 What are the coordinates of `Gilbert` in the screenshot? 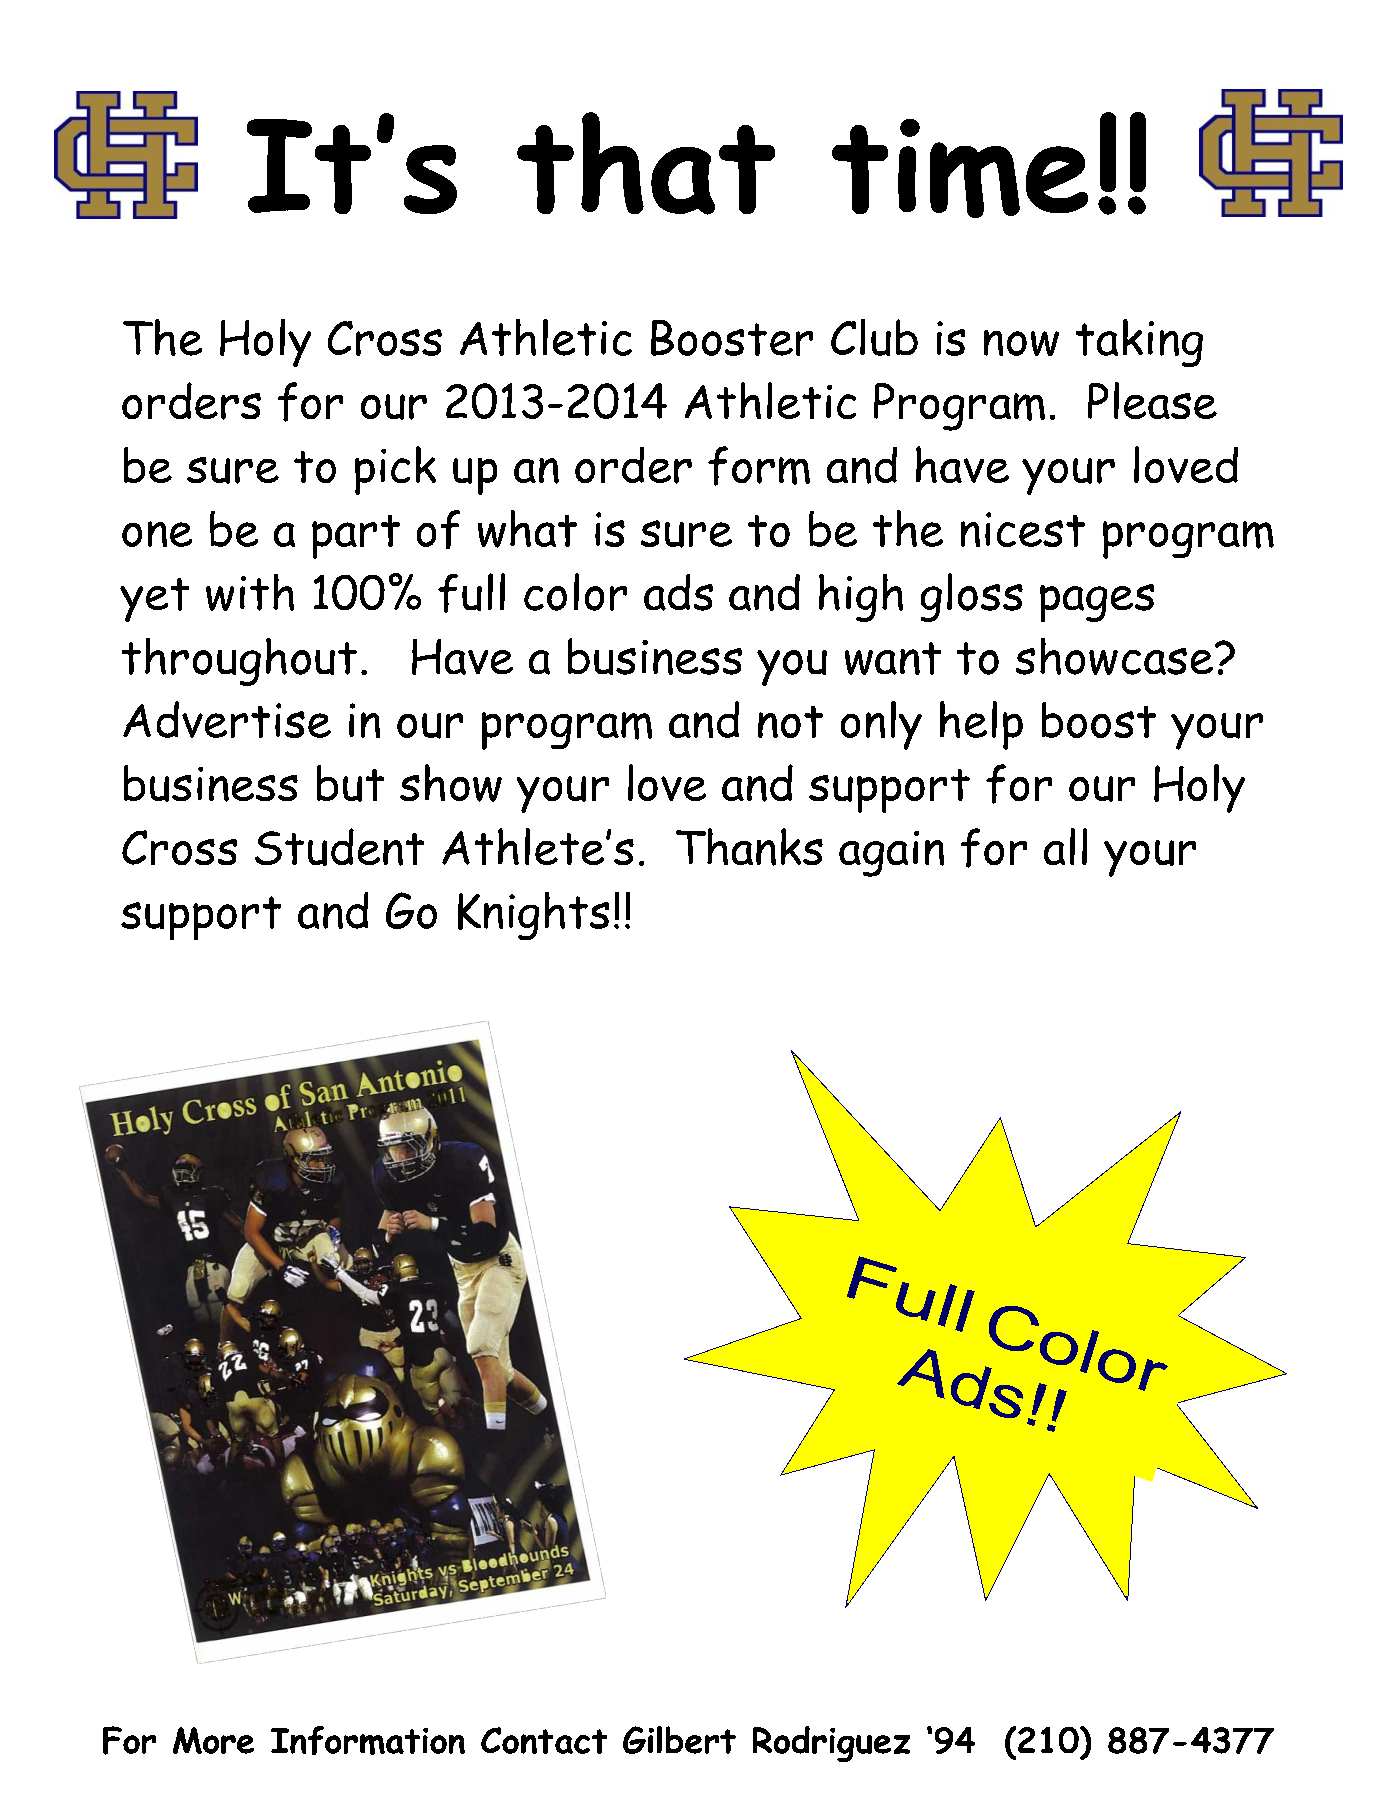 It's located at (679, 1740).
